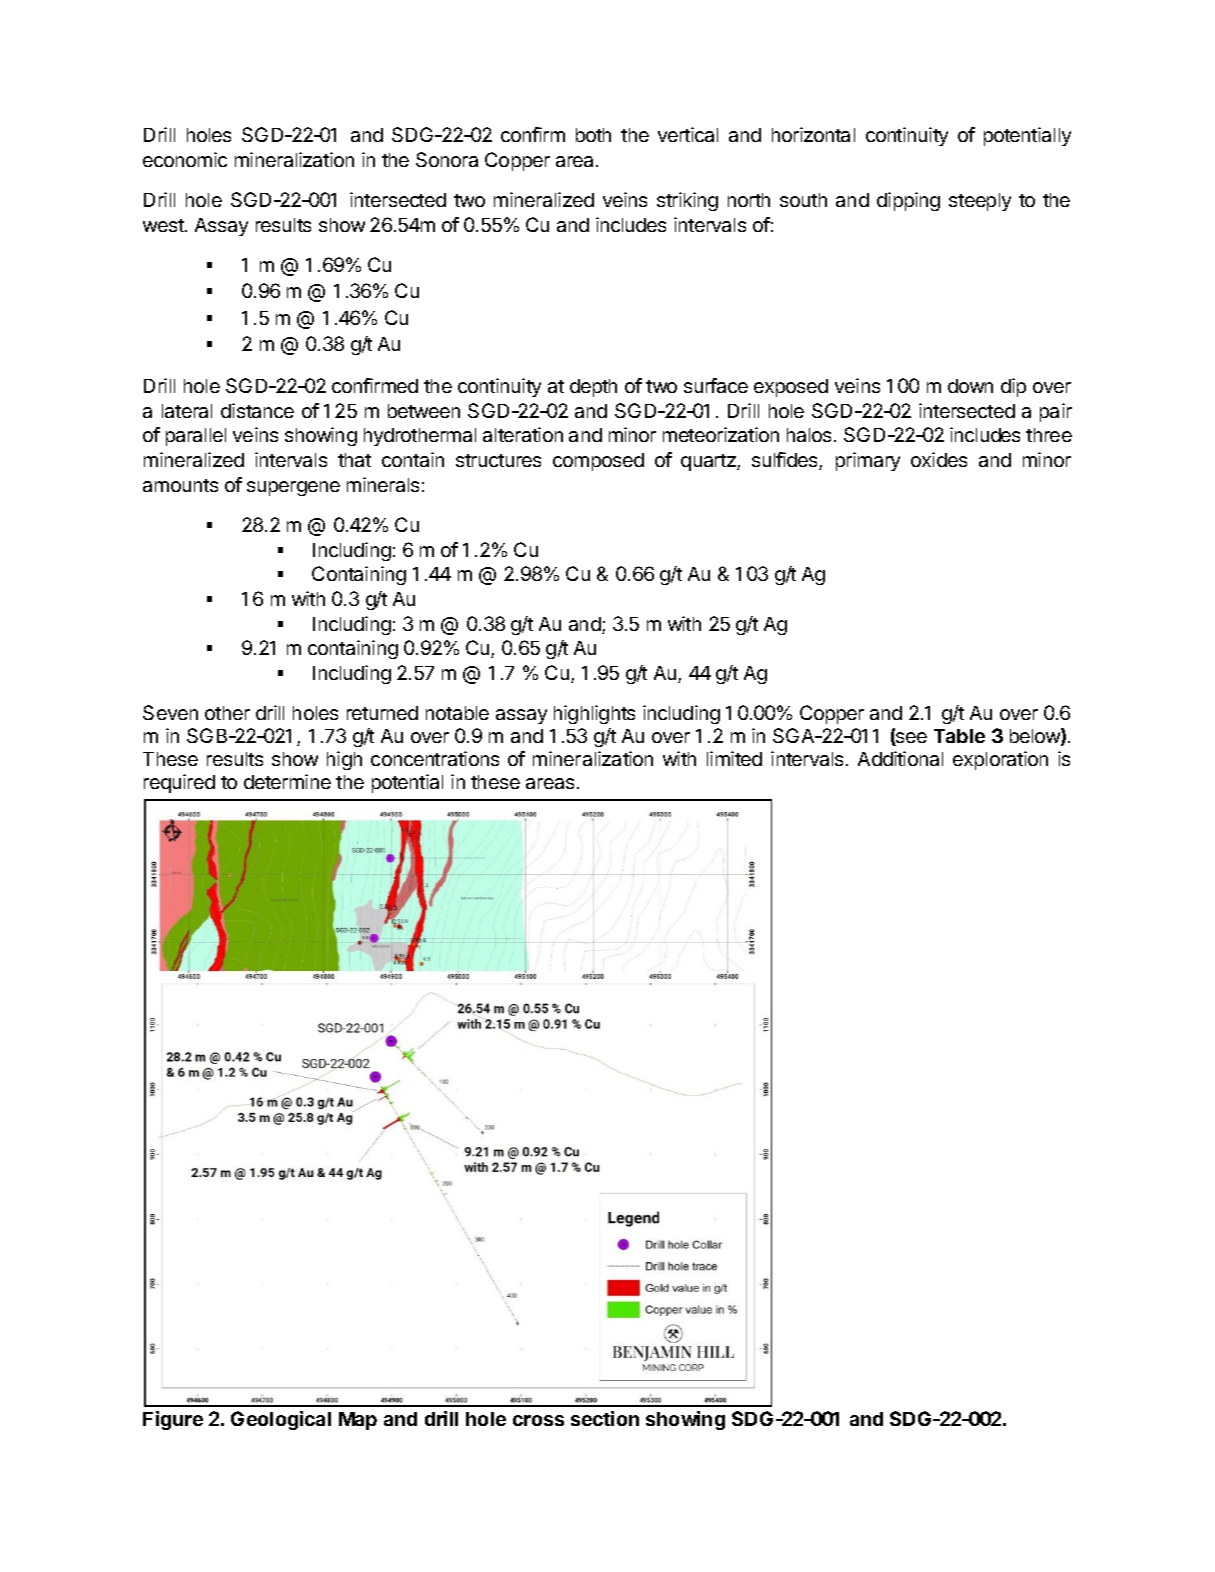  Describe the element at coordinates (281, 1420) in the screenshot. I see `Geological` at that location.
